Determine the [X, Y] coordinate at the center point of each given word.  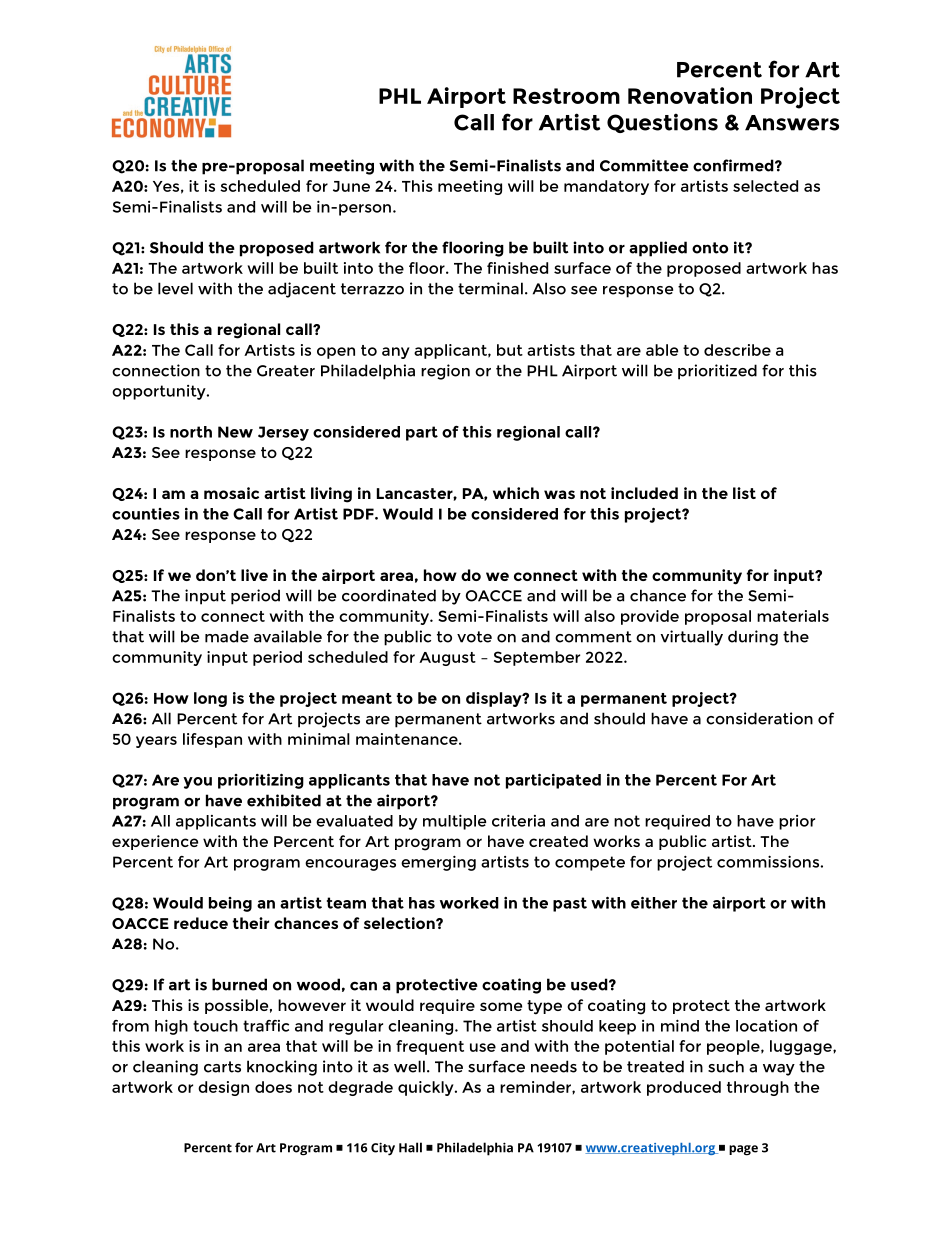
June [351, 186]
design [223, 1088]
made [227, 636]
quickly [427, 1088]
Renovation [690, 95]
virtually [692, 638]
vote [474, 637]
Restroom [566, 96]
